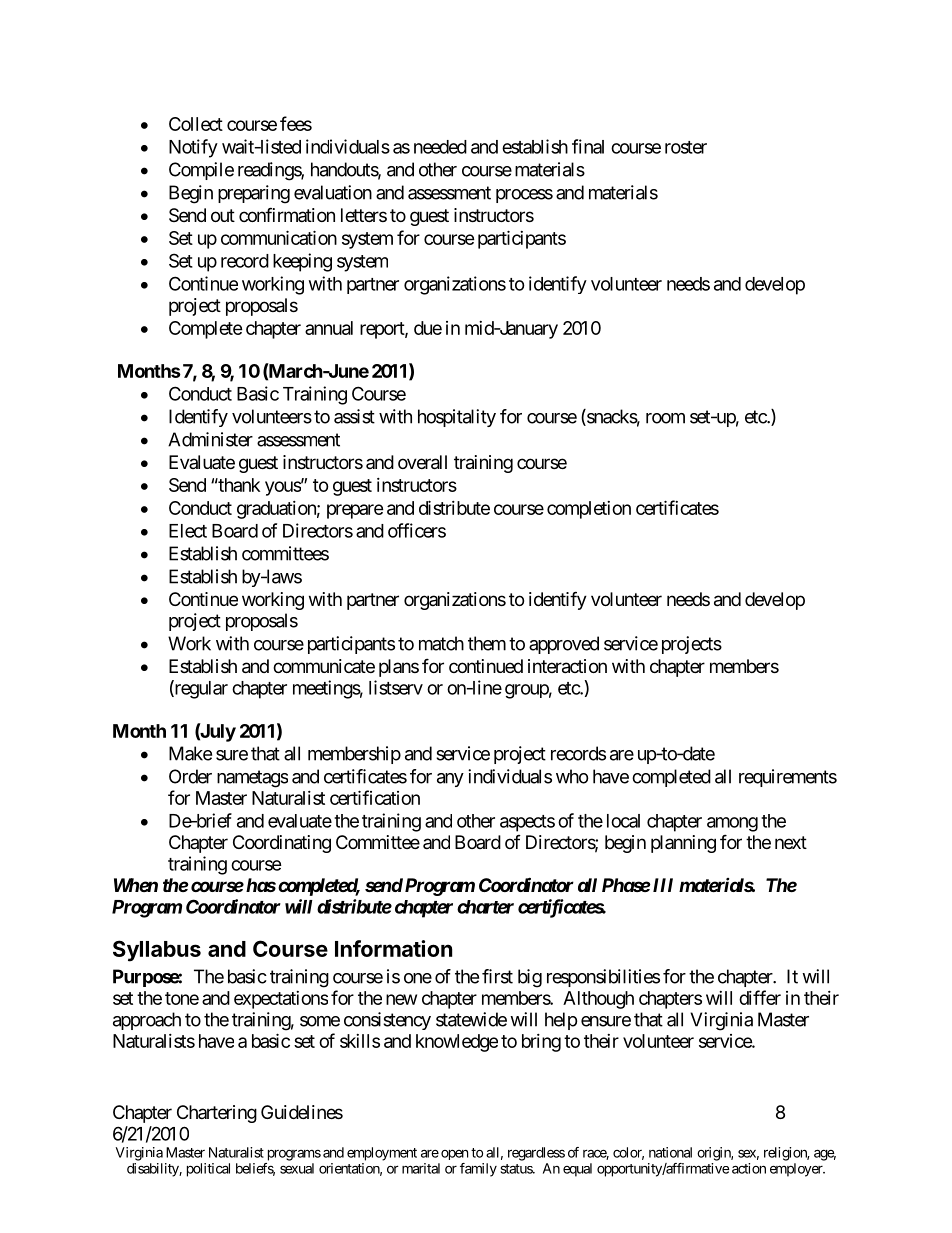 Image resolution: width=952 pixels, height=1233 pixels. I want to click on Administer, so click(210, 439).
